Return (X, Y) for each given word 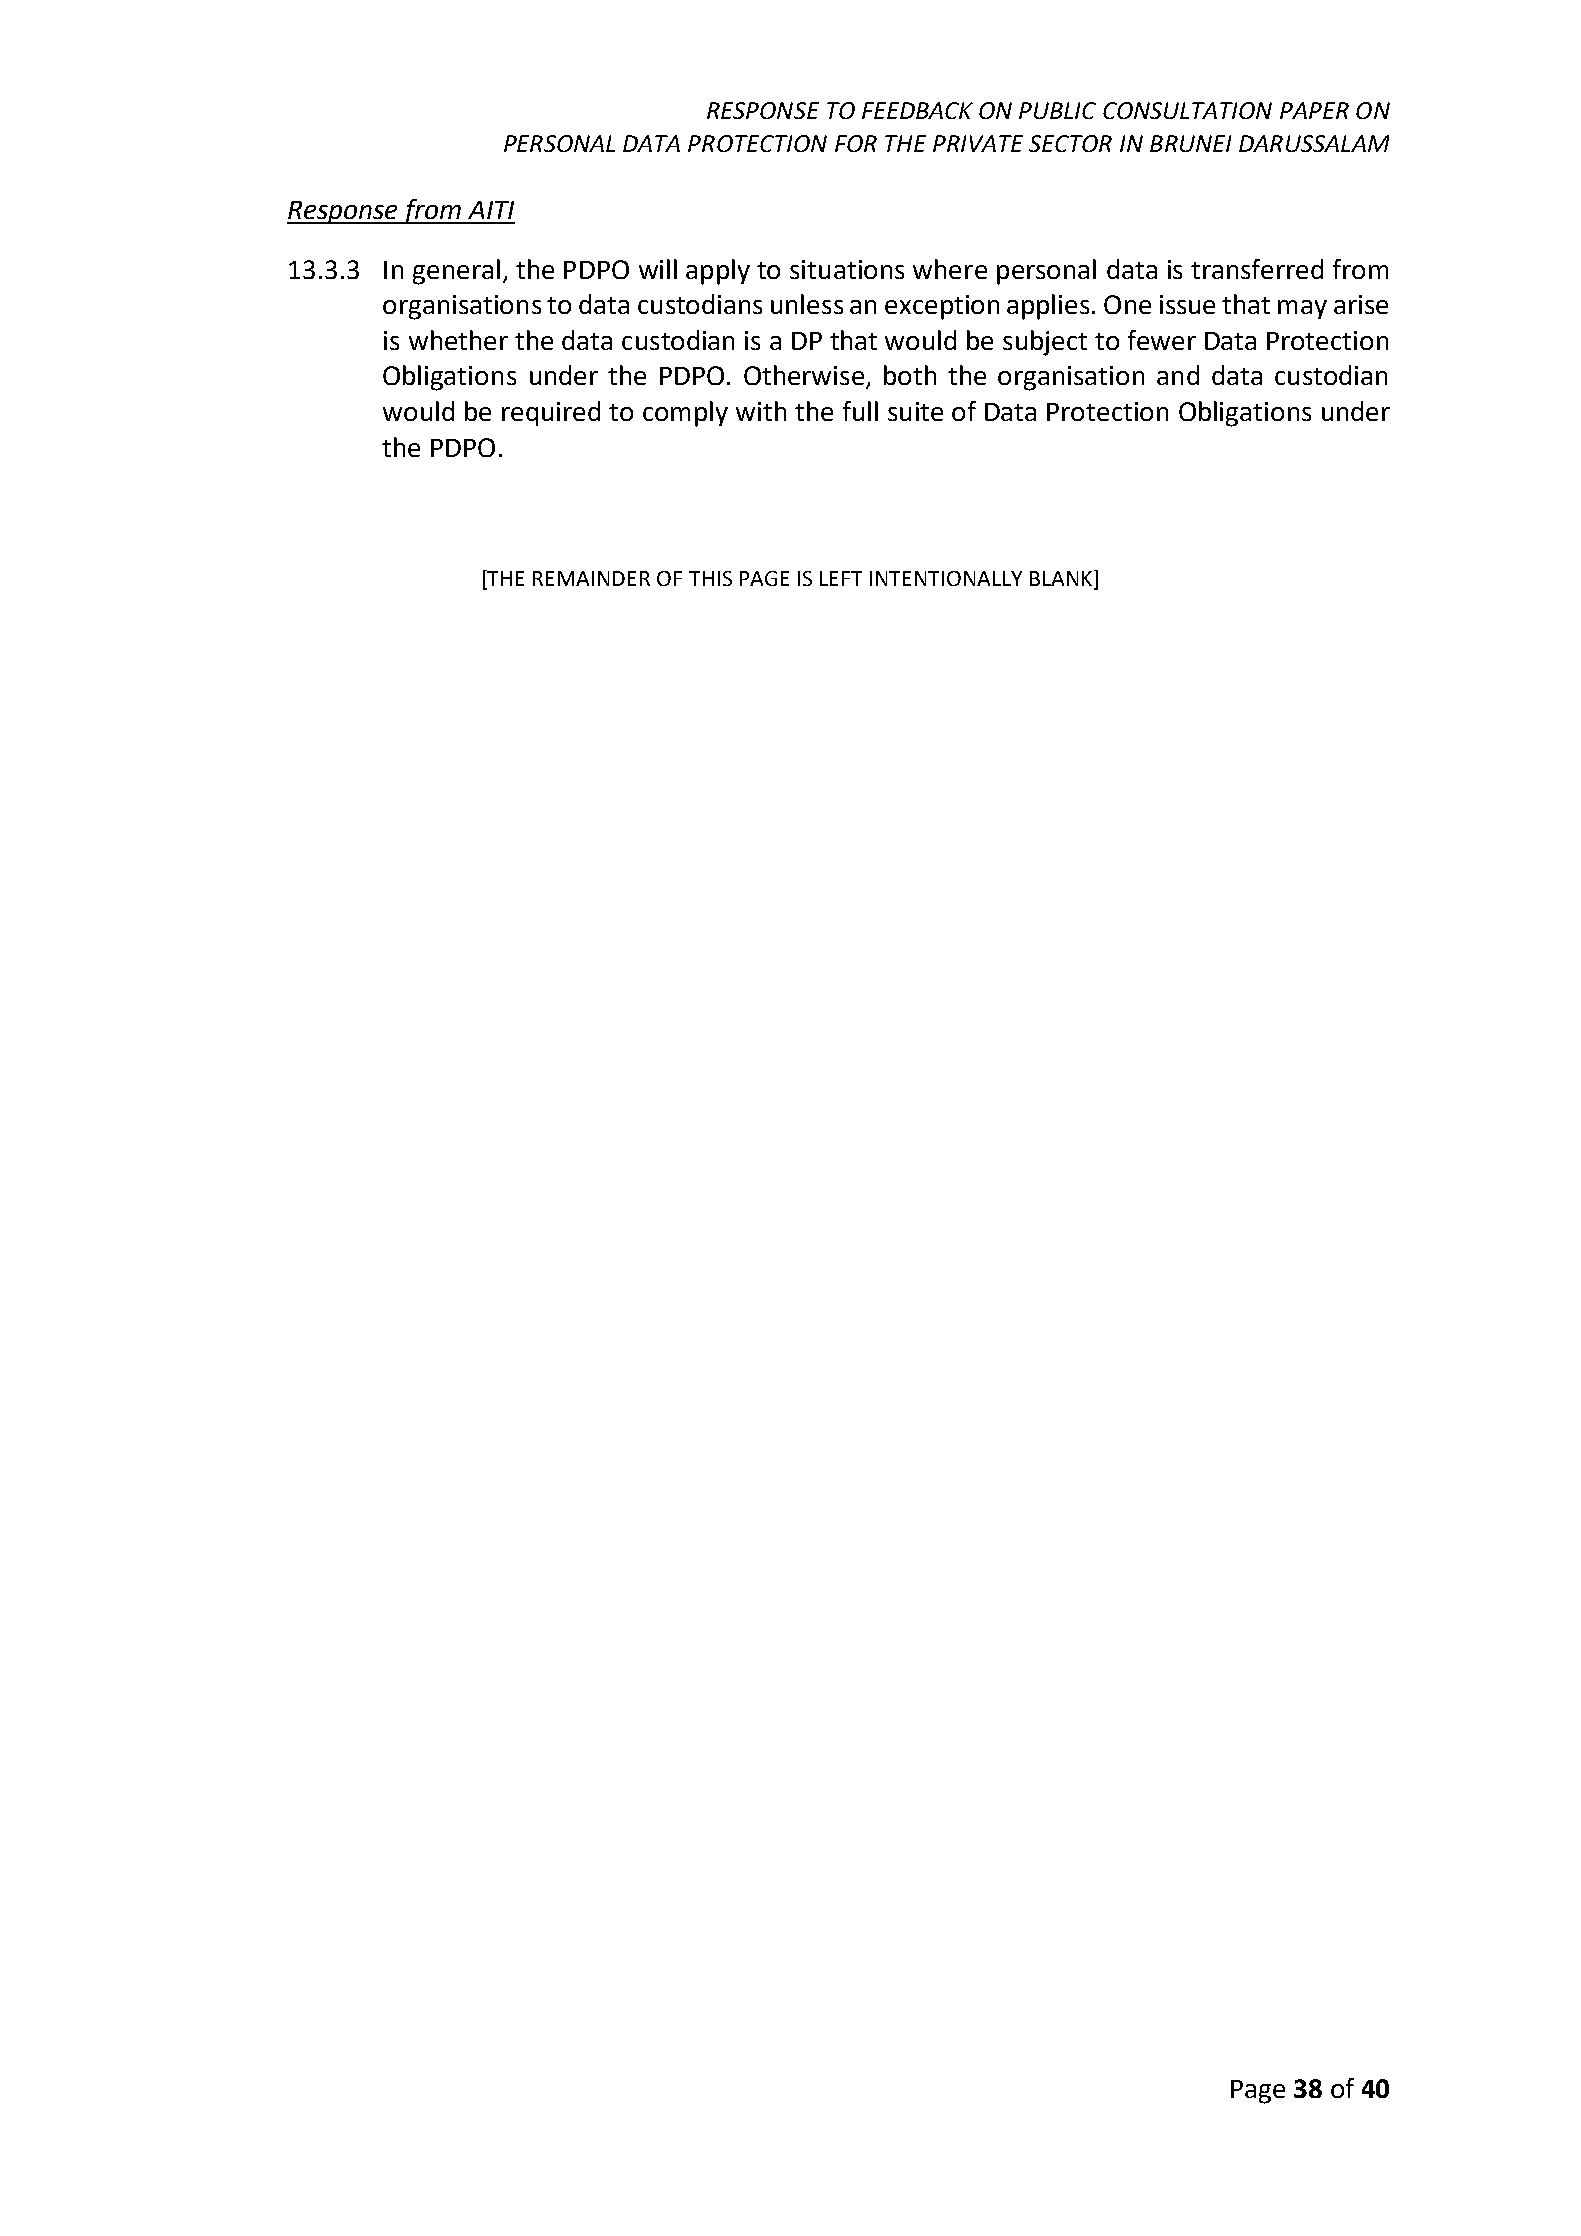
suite (915, 411)
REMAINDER (591, 578)
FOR (856, 143)
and (1178, 375)
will (658, 269)
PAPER (1314, 110)
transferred (1257, 269)
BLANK (1061, 578)
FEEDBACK (917, 110)
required (551, 413)
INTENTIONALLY (946, 578)
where (950, 269)
